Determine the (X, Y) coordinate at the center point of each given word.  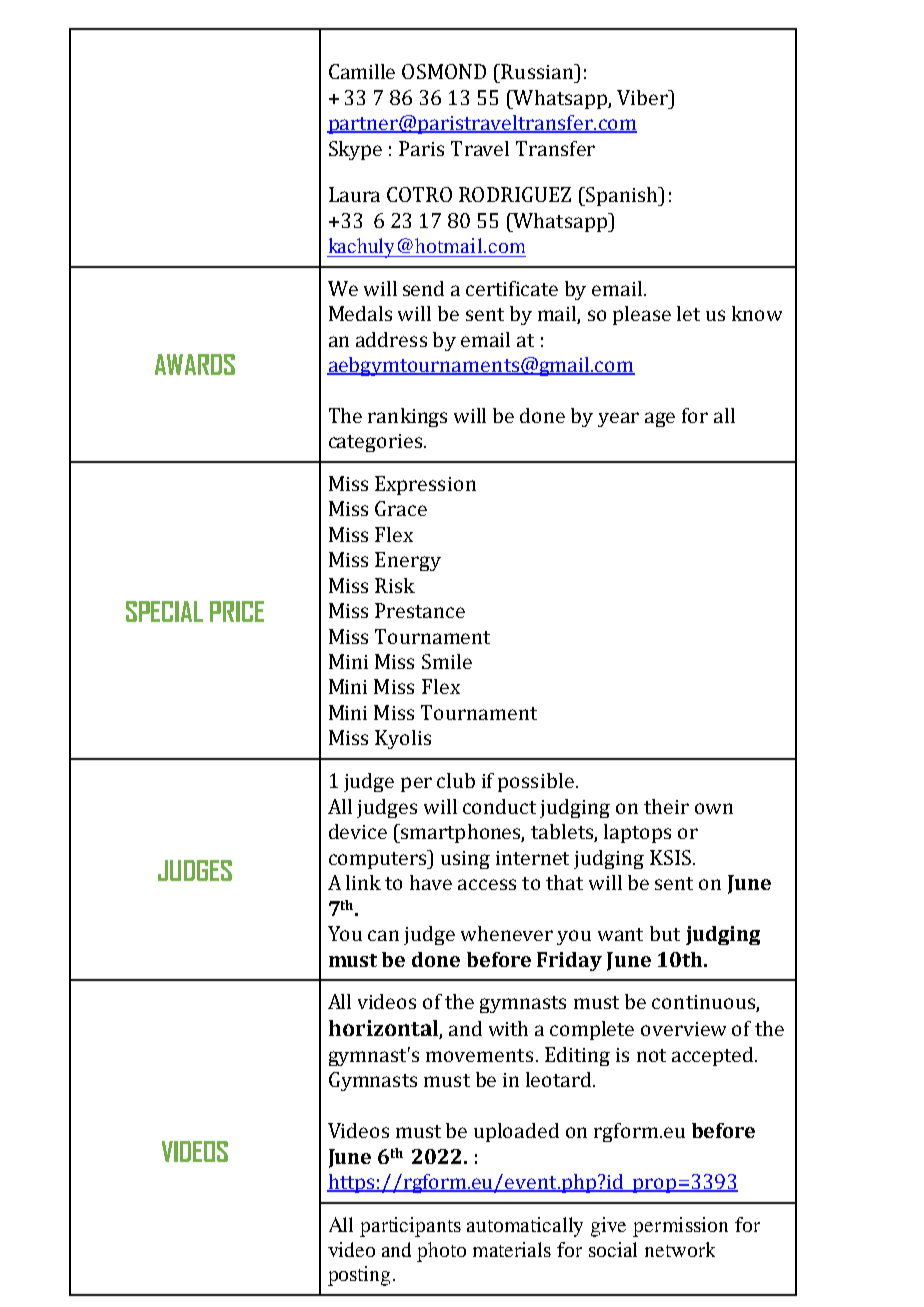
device (358, 831)
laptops (637, 833)
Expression (425, 485)
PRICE (237, 611)
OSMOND (444, 71)
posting (359, 1276)
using (465, 860)
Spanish (622, 196)
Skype (355, 150)
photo (441, 1252)
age (660, 419)
